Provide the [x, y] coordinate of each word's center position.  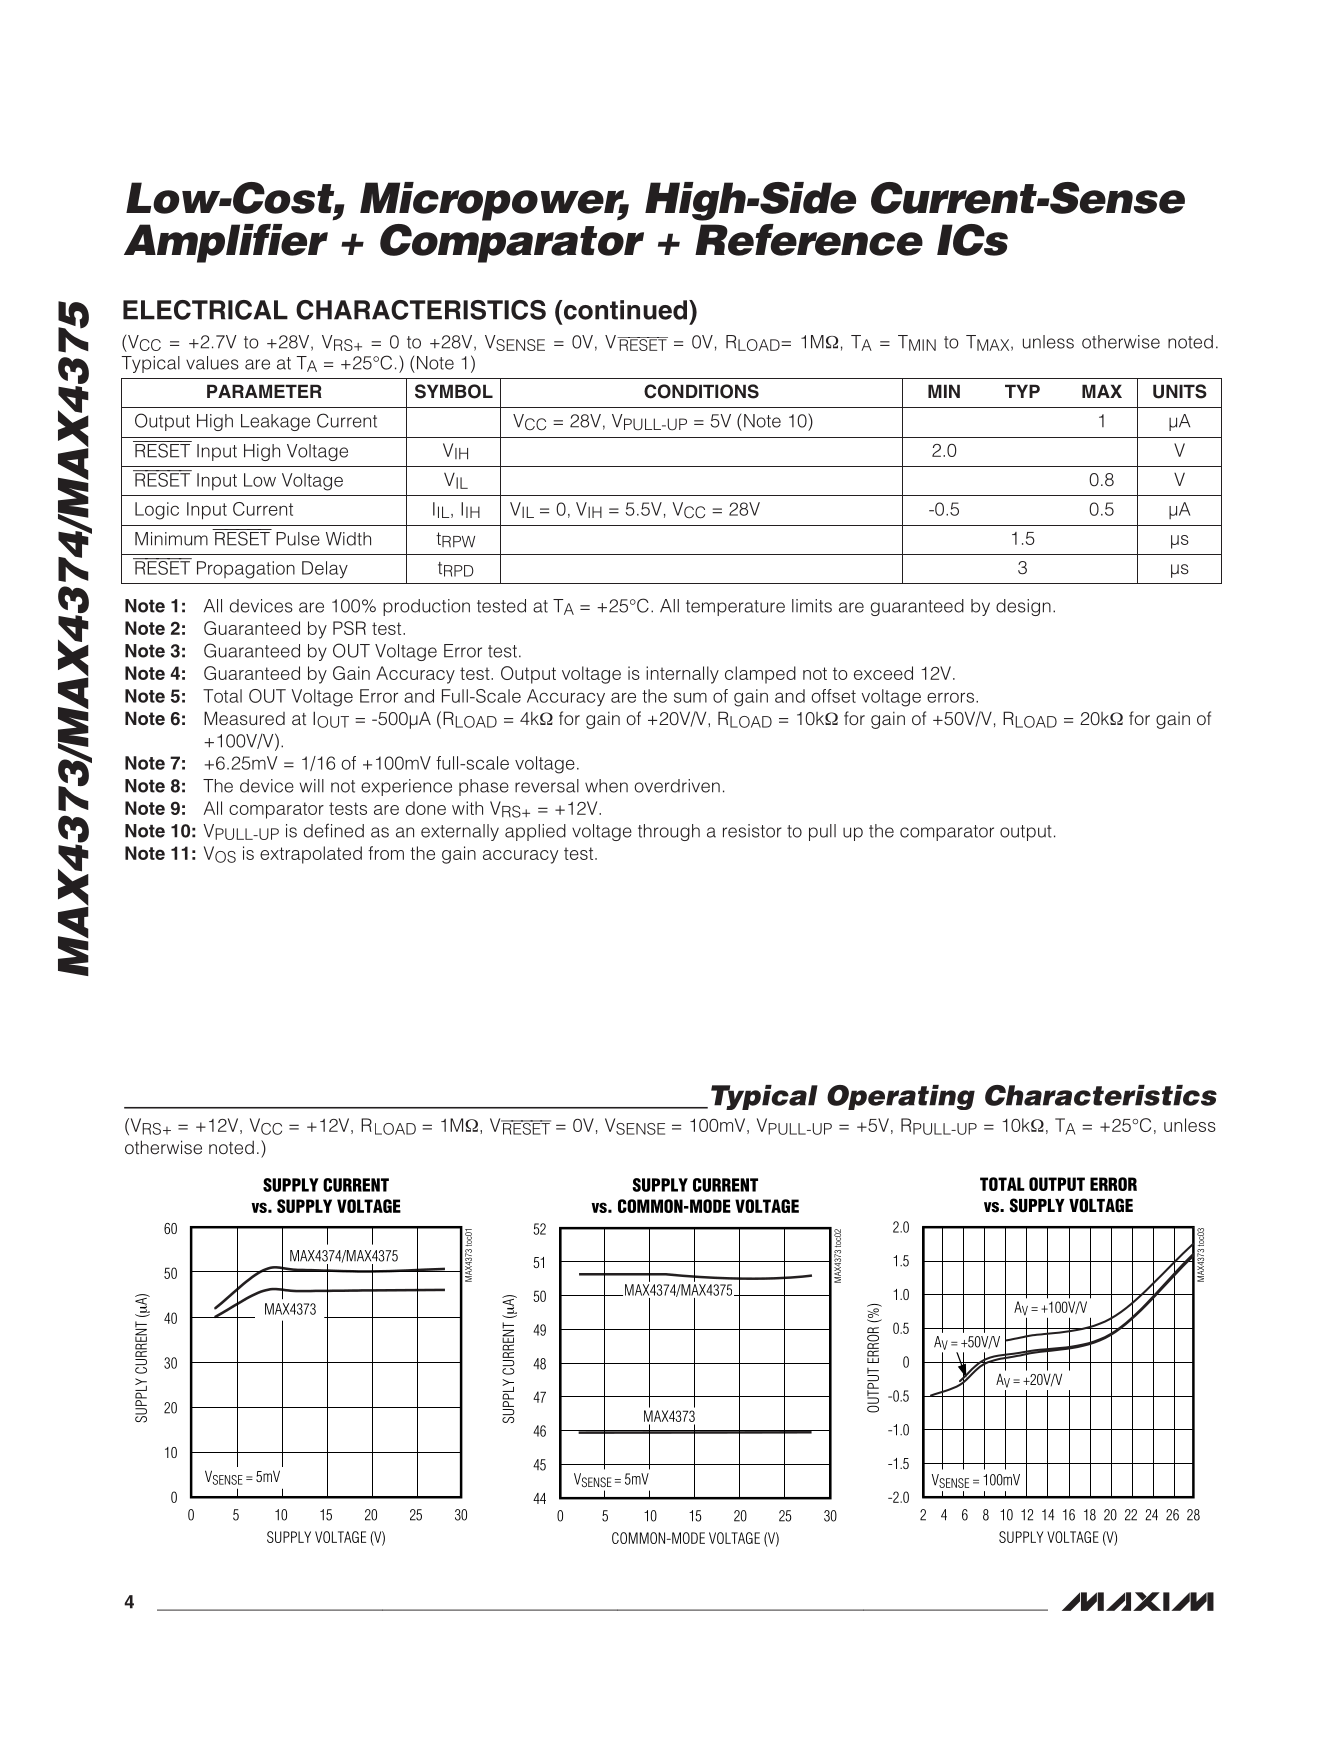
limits [812, 606]
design [1023, 607]
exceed [883, 673]
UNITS [1180, 391]
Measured [244, 718]
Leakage [275, 422]
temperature [735, 608]
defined [334, 830]
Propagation [246, 570]
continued [625, 310]
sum [690, 697]
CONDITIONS [701, 391]
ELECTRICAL [205, 310]
